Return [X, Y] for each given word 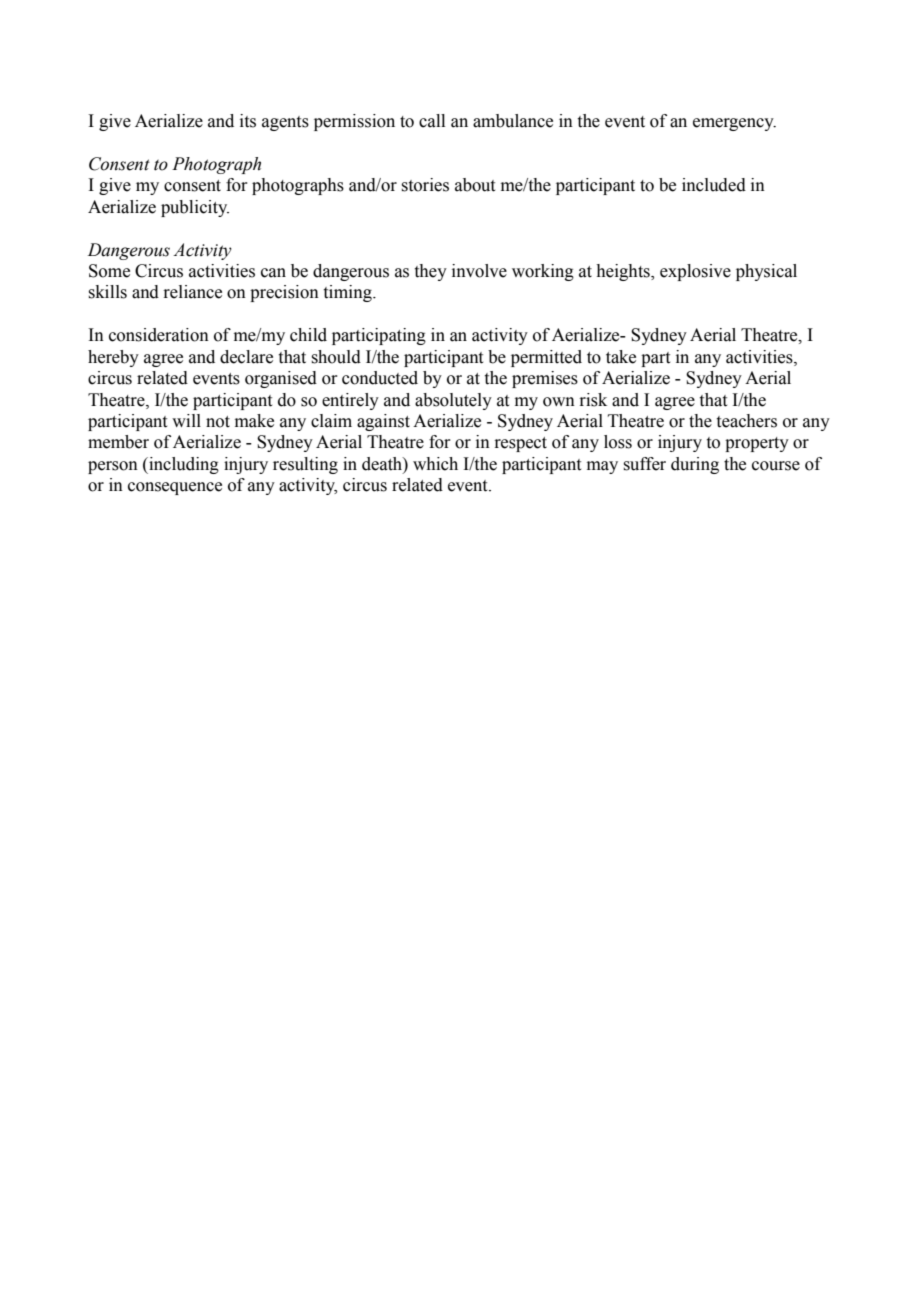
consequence [175, 488]
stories [425, 185]
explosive [695, 272]
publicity [195, 208]
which [435, 464]
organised [281, 379]
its [248, 121]
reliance [192, 292]
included [714, 185]
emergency [734, 124]
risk [593, 400]
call [432, 121]
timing [349, 293]
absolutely [453, 401]
